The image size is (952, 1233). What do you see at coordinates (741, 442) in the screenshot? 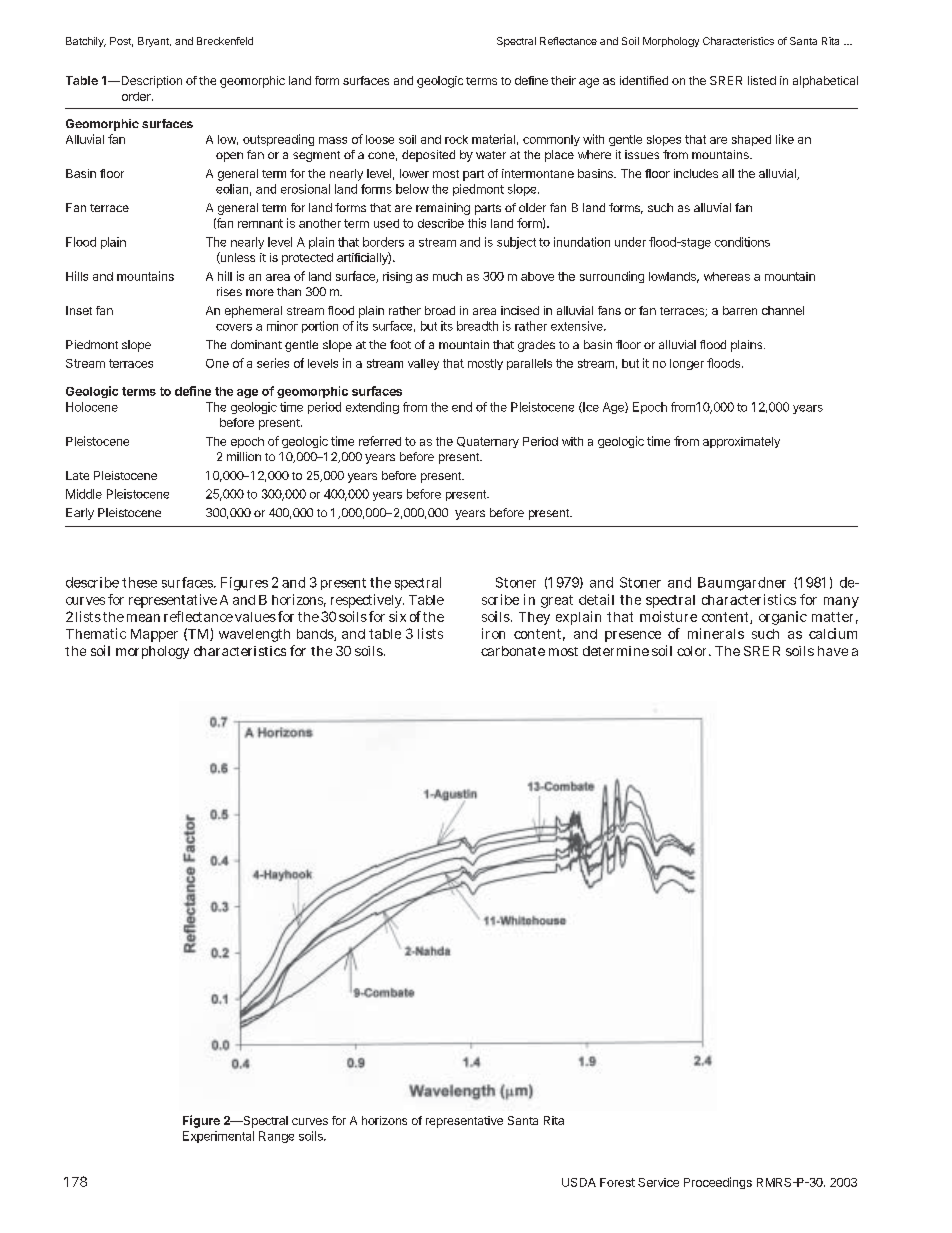
I see `approximately` at bounding box center [741, 442].
